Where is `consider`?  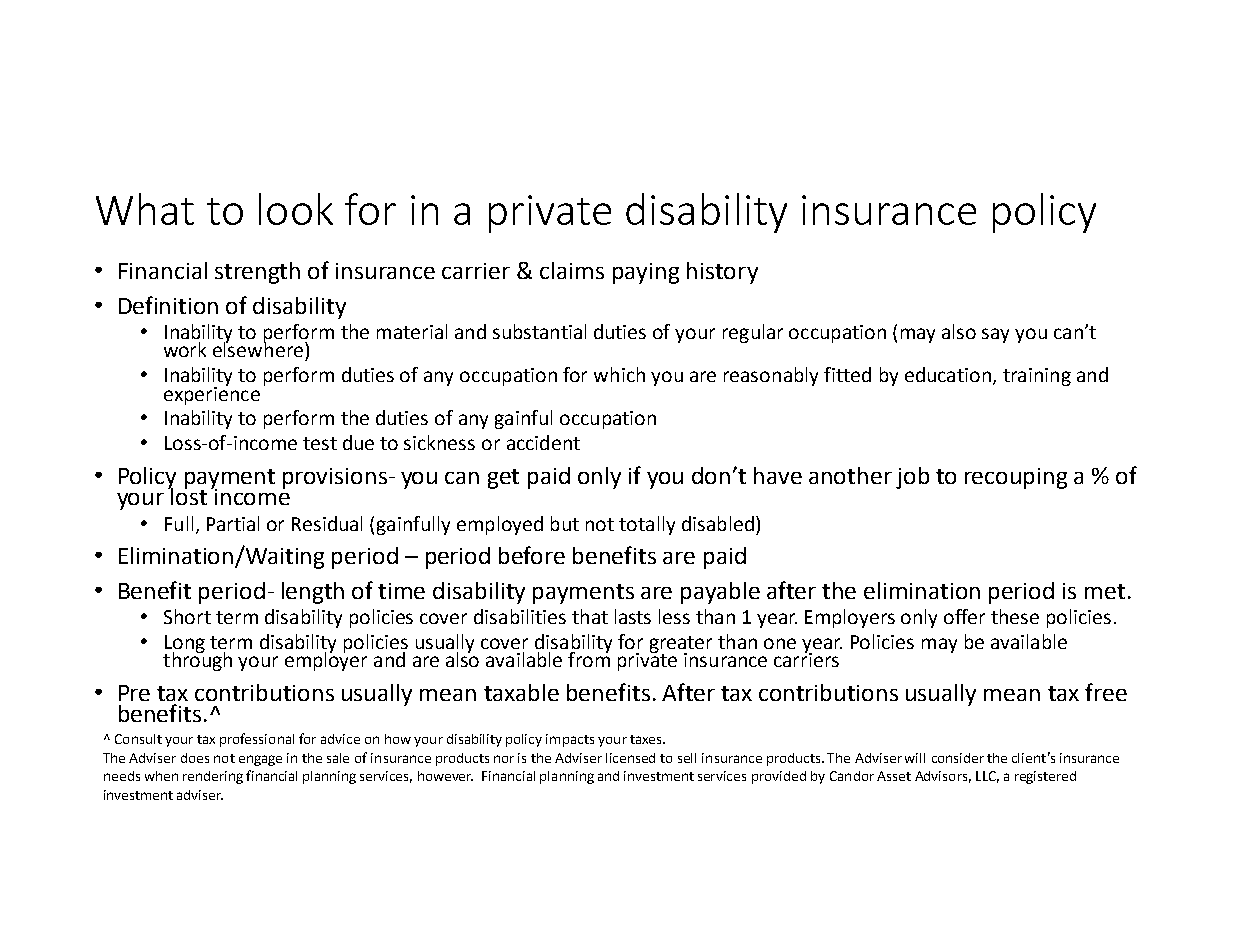
consider is located at coordinates (958, 758).
